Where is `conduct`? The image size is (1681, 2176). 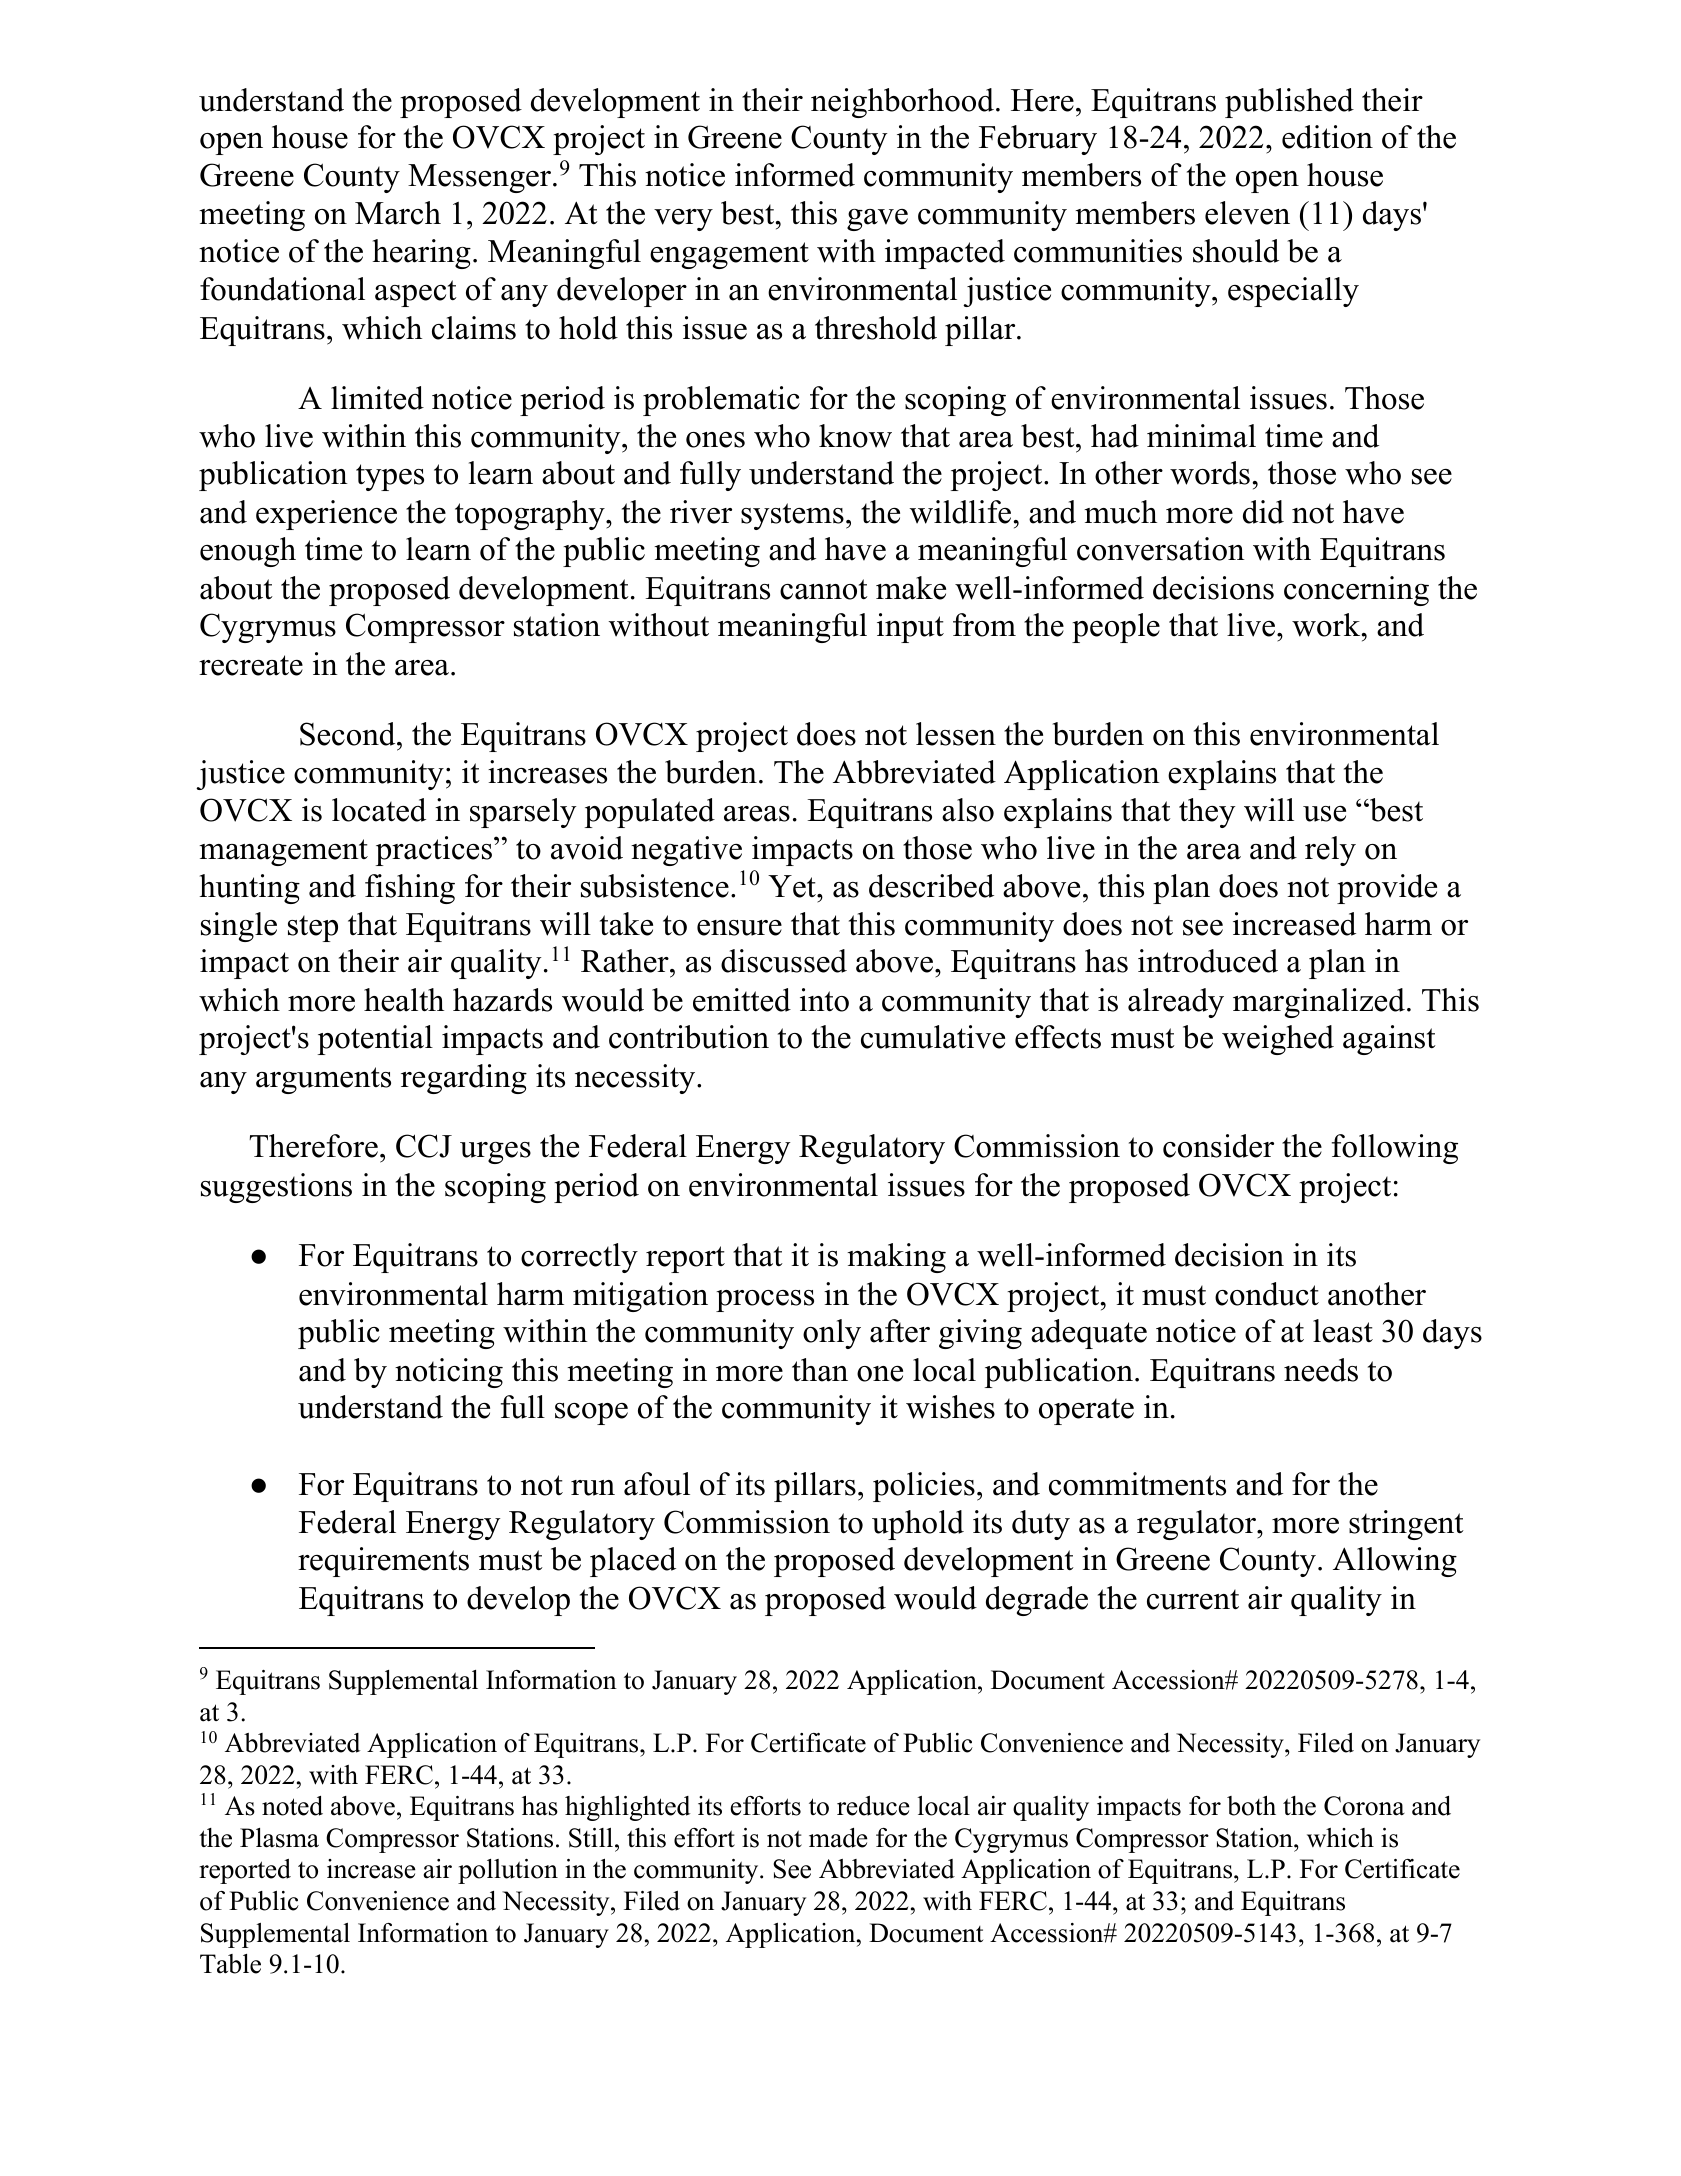 conduct is located at coordinates (1267, 1294).
